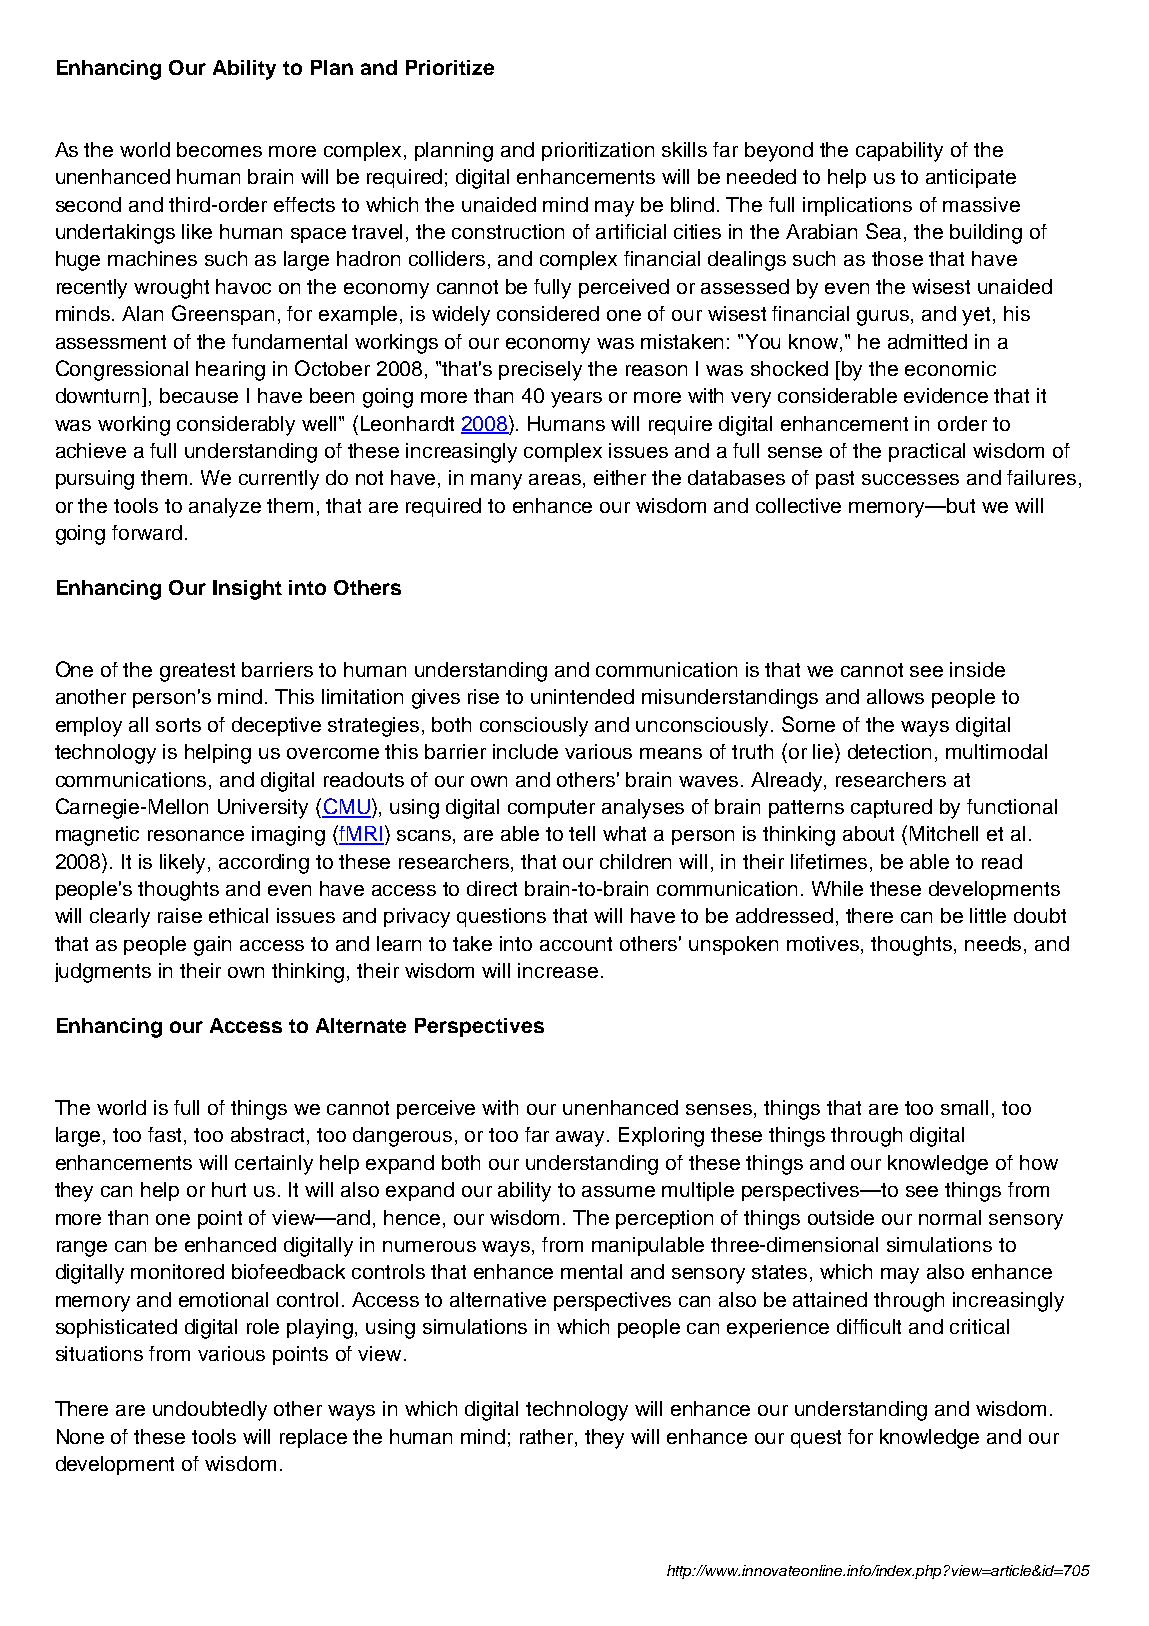 This screenshot has width=1149, height=1626. Describe the element at coordinates (99, 1353) in the screenshot. I see `situations` at that location.
